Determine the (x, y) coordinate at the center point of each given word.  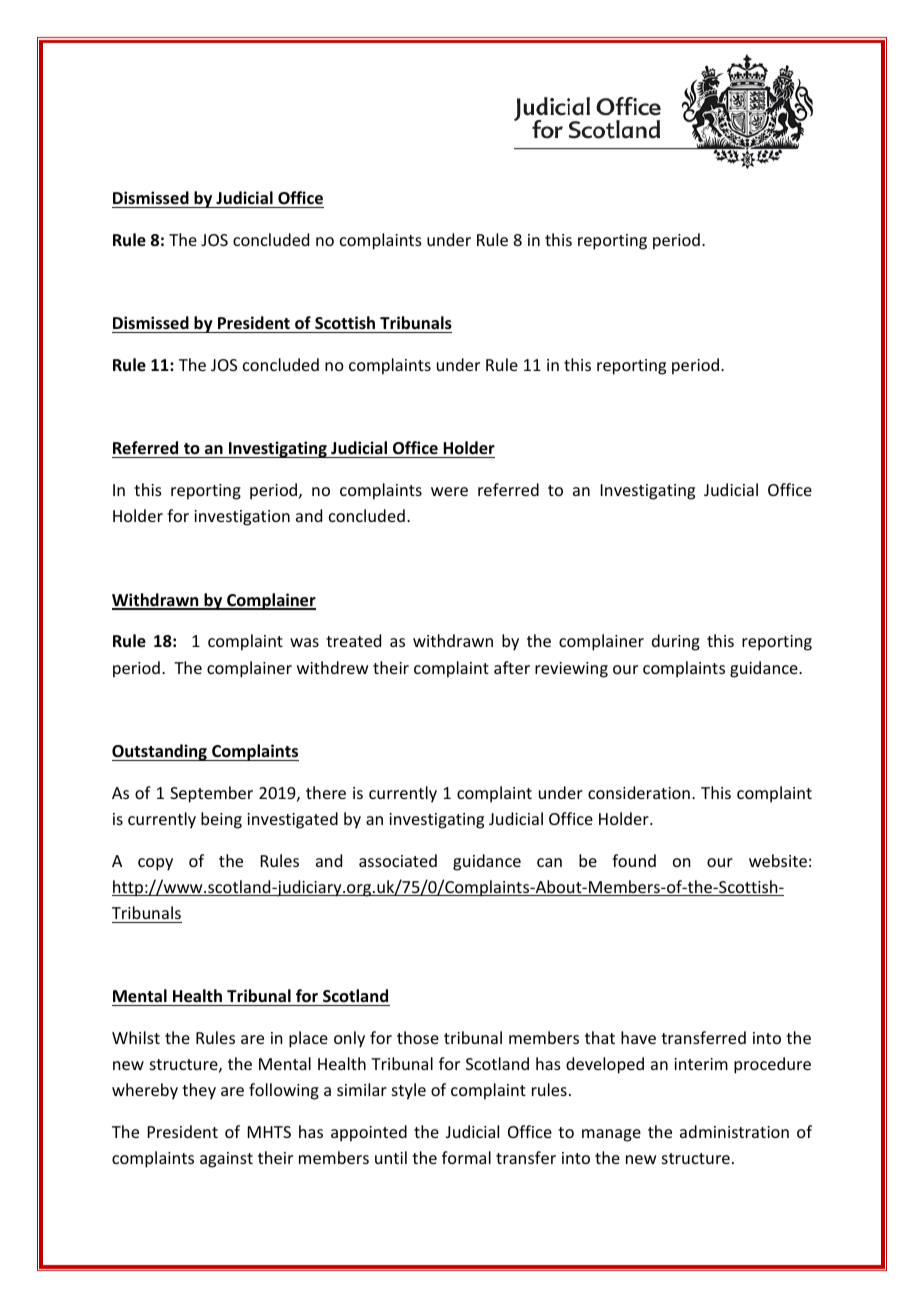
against (226, 1160)
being (221, 820)
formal (466, 1157)
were (449, 491)
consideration (639, 792)
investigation (242, 518)
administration (734, 1131)
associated (398, 860)
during (676, 642)
